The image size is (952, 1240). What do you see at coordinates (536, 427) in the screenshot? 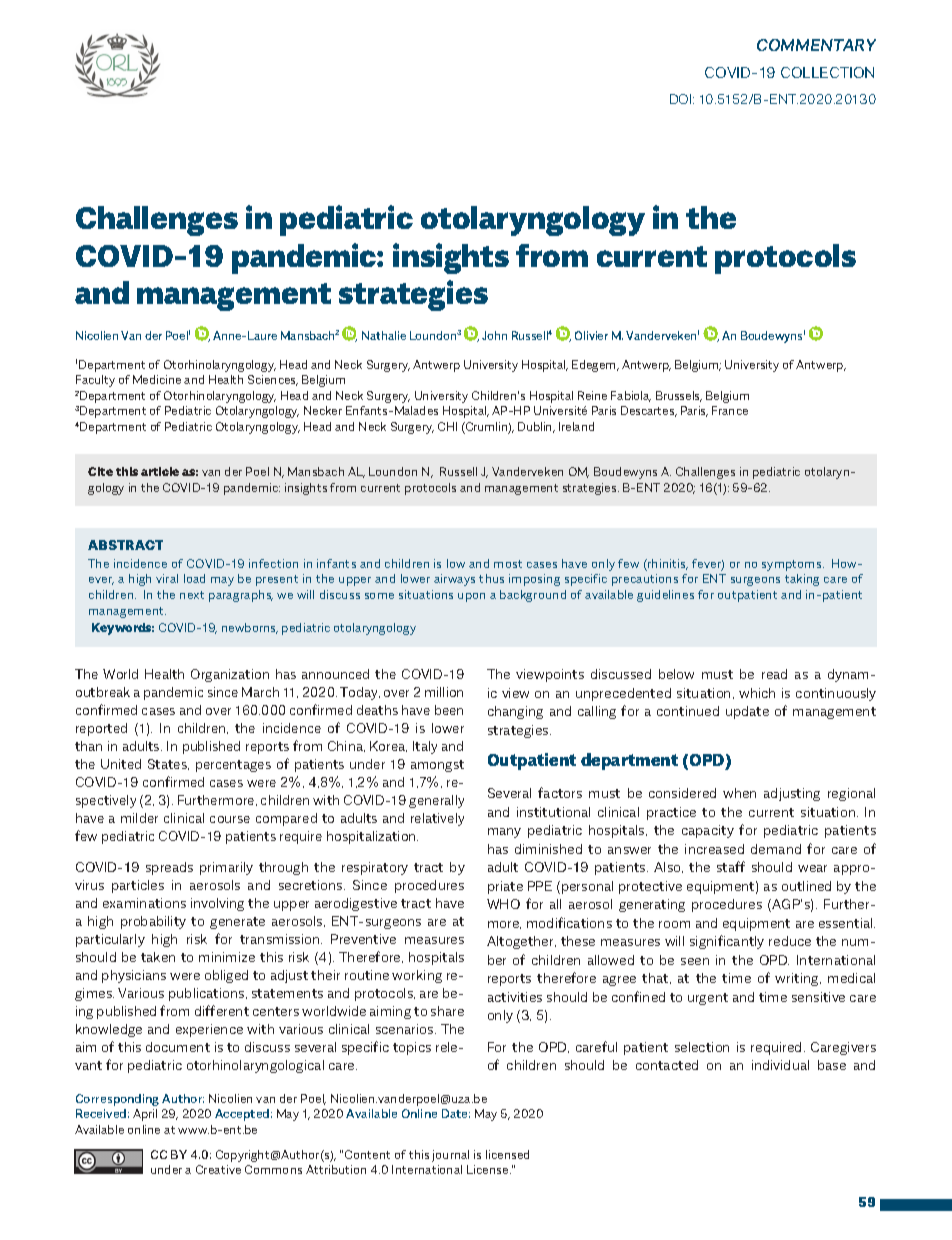
I see `Dublin` at bounding box center [536, 427].
